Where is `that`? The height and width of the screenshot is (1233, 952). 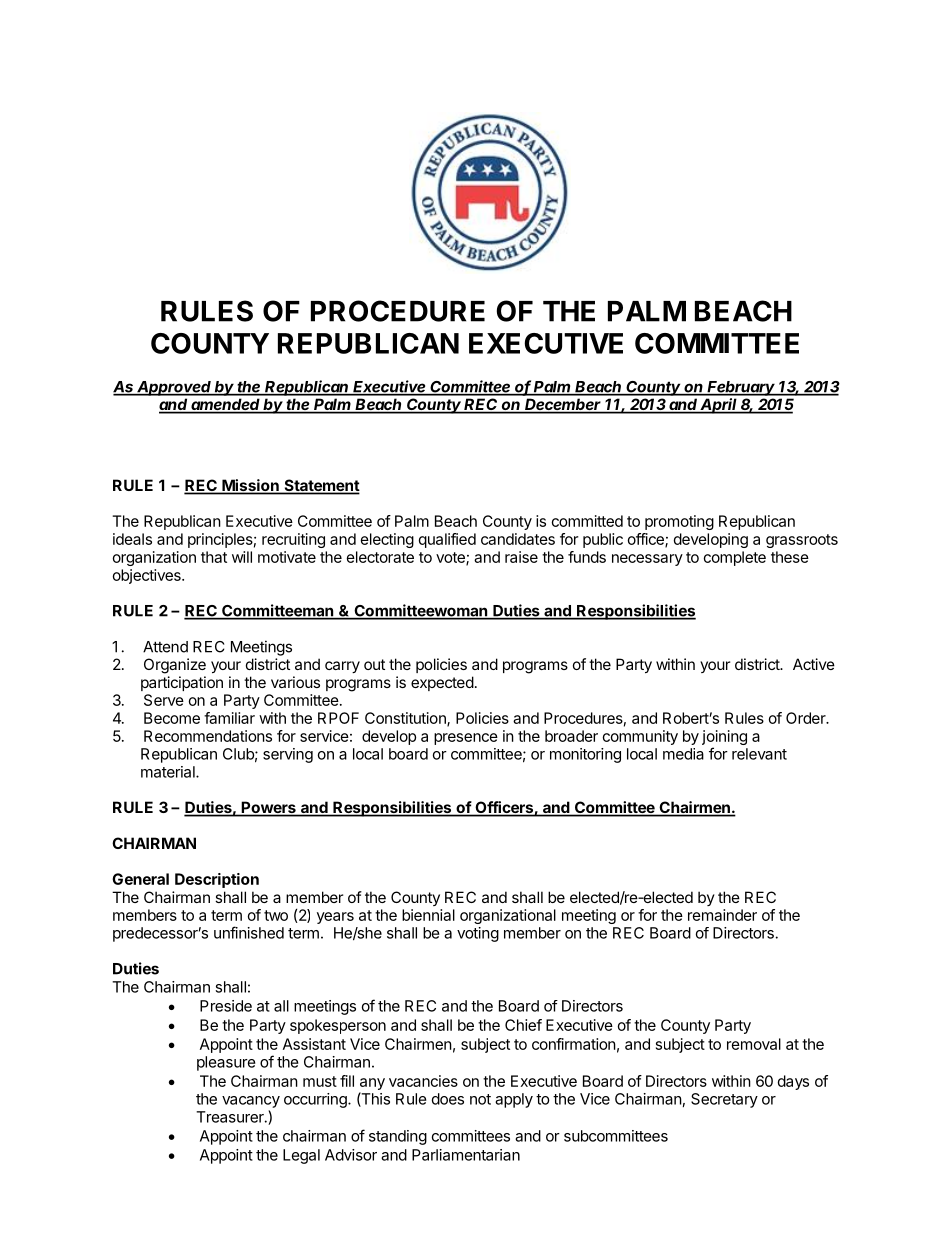 that is located at coordinates (214, 557).
